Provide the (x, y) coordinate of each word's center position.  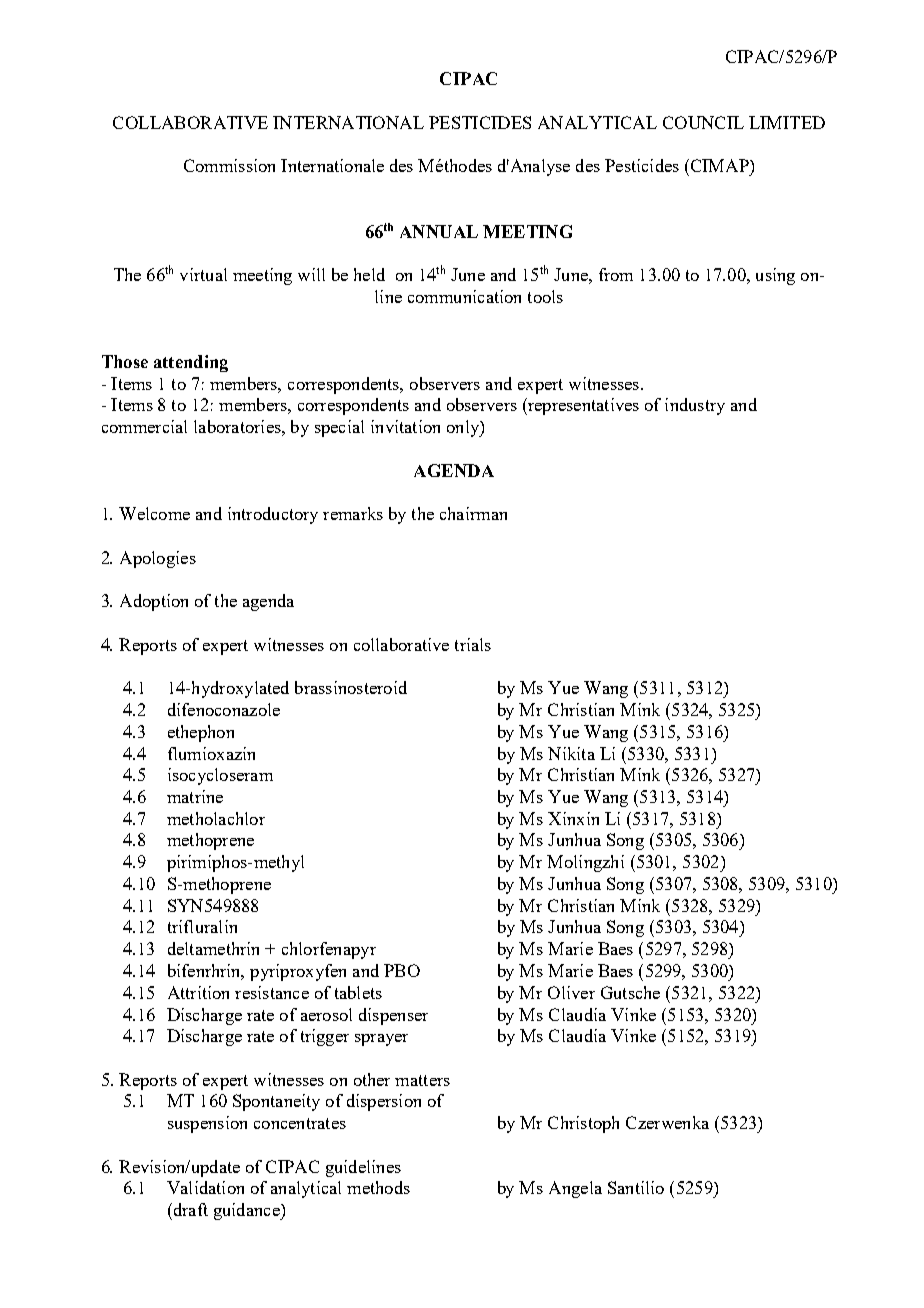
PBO (402, 970)
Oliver (571, 992)
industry (695, 406)
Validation (205, 1187)
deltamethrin (213, 948)
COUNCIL (703, 122)
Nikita (571, 753)
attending (191, 363)
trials (473, 644)
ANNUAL (439, 231)
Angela (575, 1189)
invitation (405, 426)
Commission (229, 165)
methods (378, 1187)
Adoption (154, 602)
